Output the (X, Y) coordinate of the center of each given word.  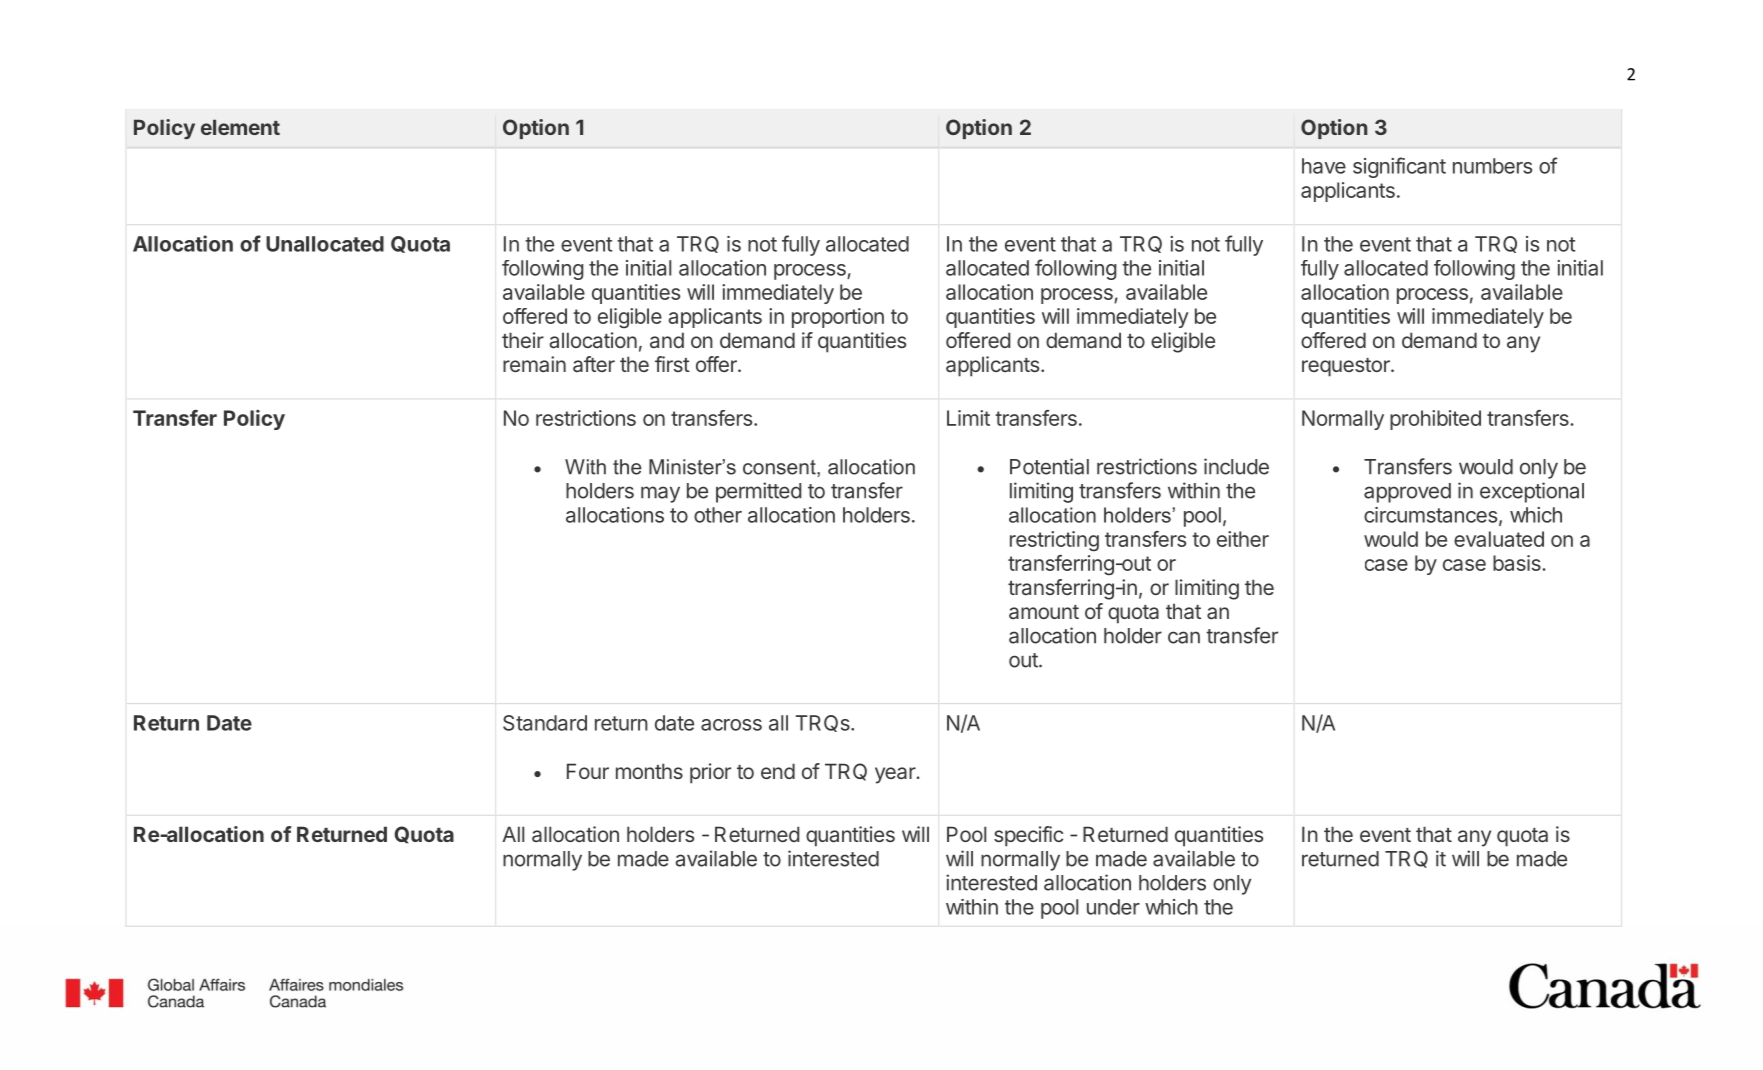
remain (534, 364)
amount (1044, 612)
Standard (545, 723)
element (240, 127)
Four (588, 771)
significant (1399, 167)
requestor (1347, 367)
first (672, 364)
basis (1518, 563)
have (1324, 166)
